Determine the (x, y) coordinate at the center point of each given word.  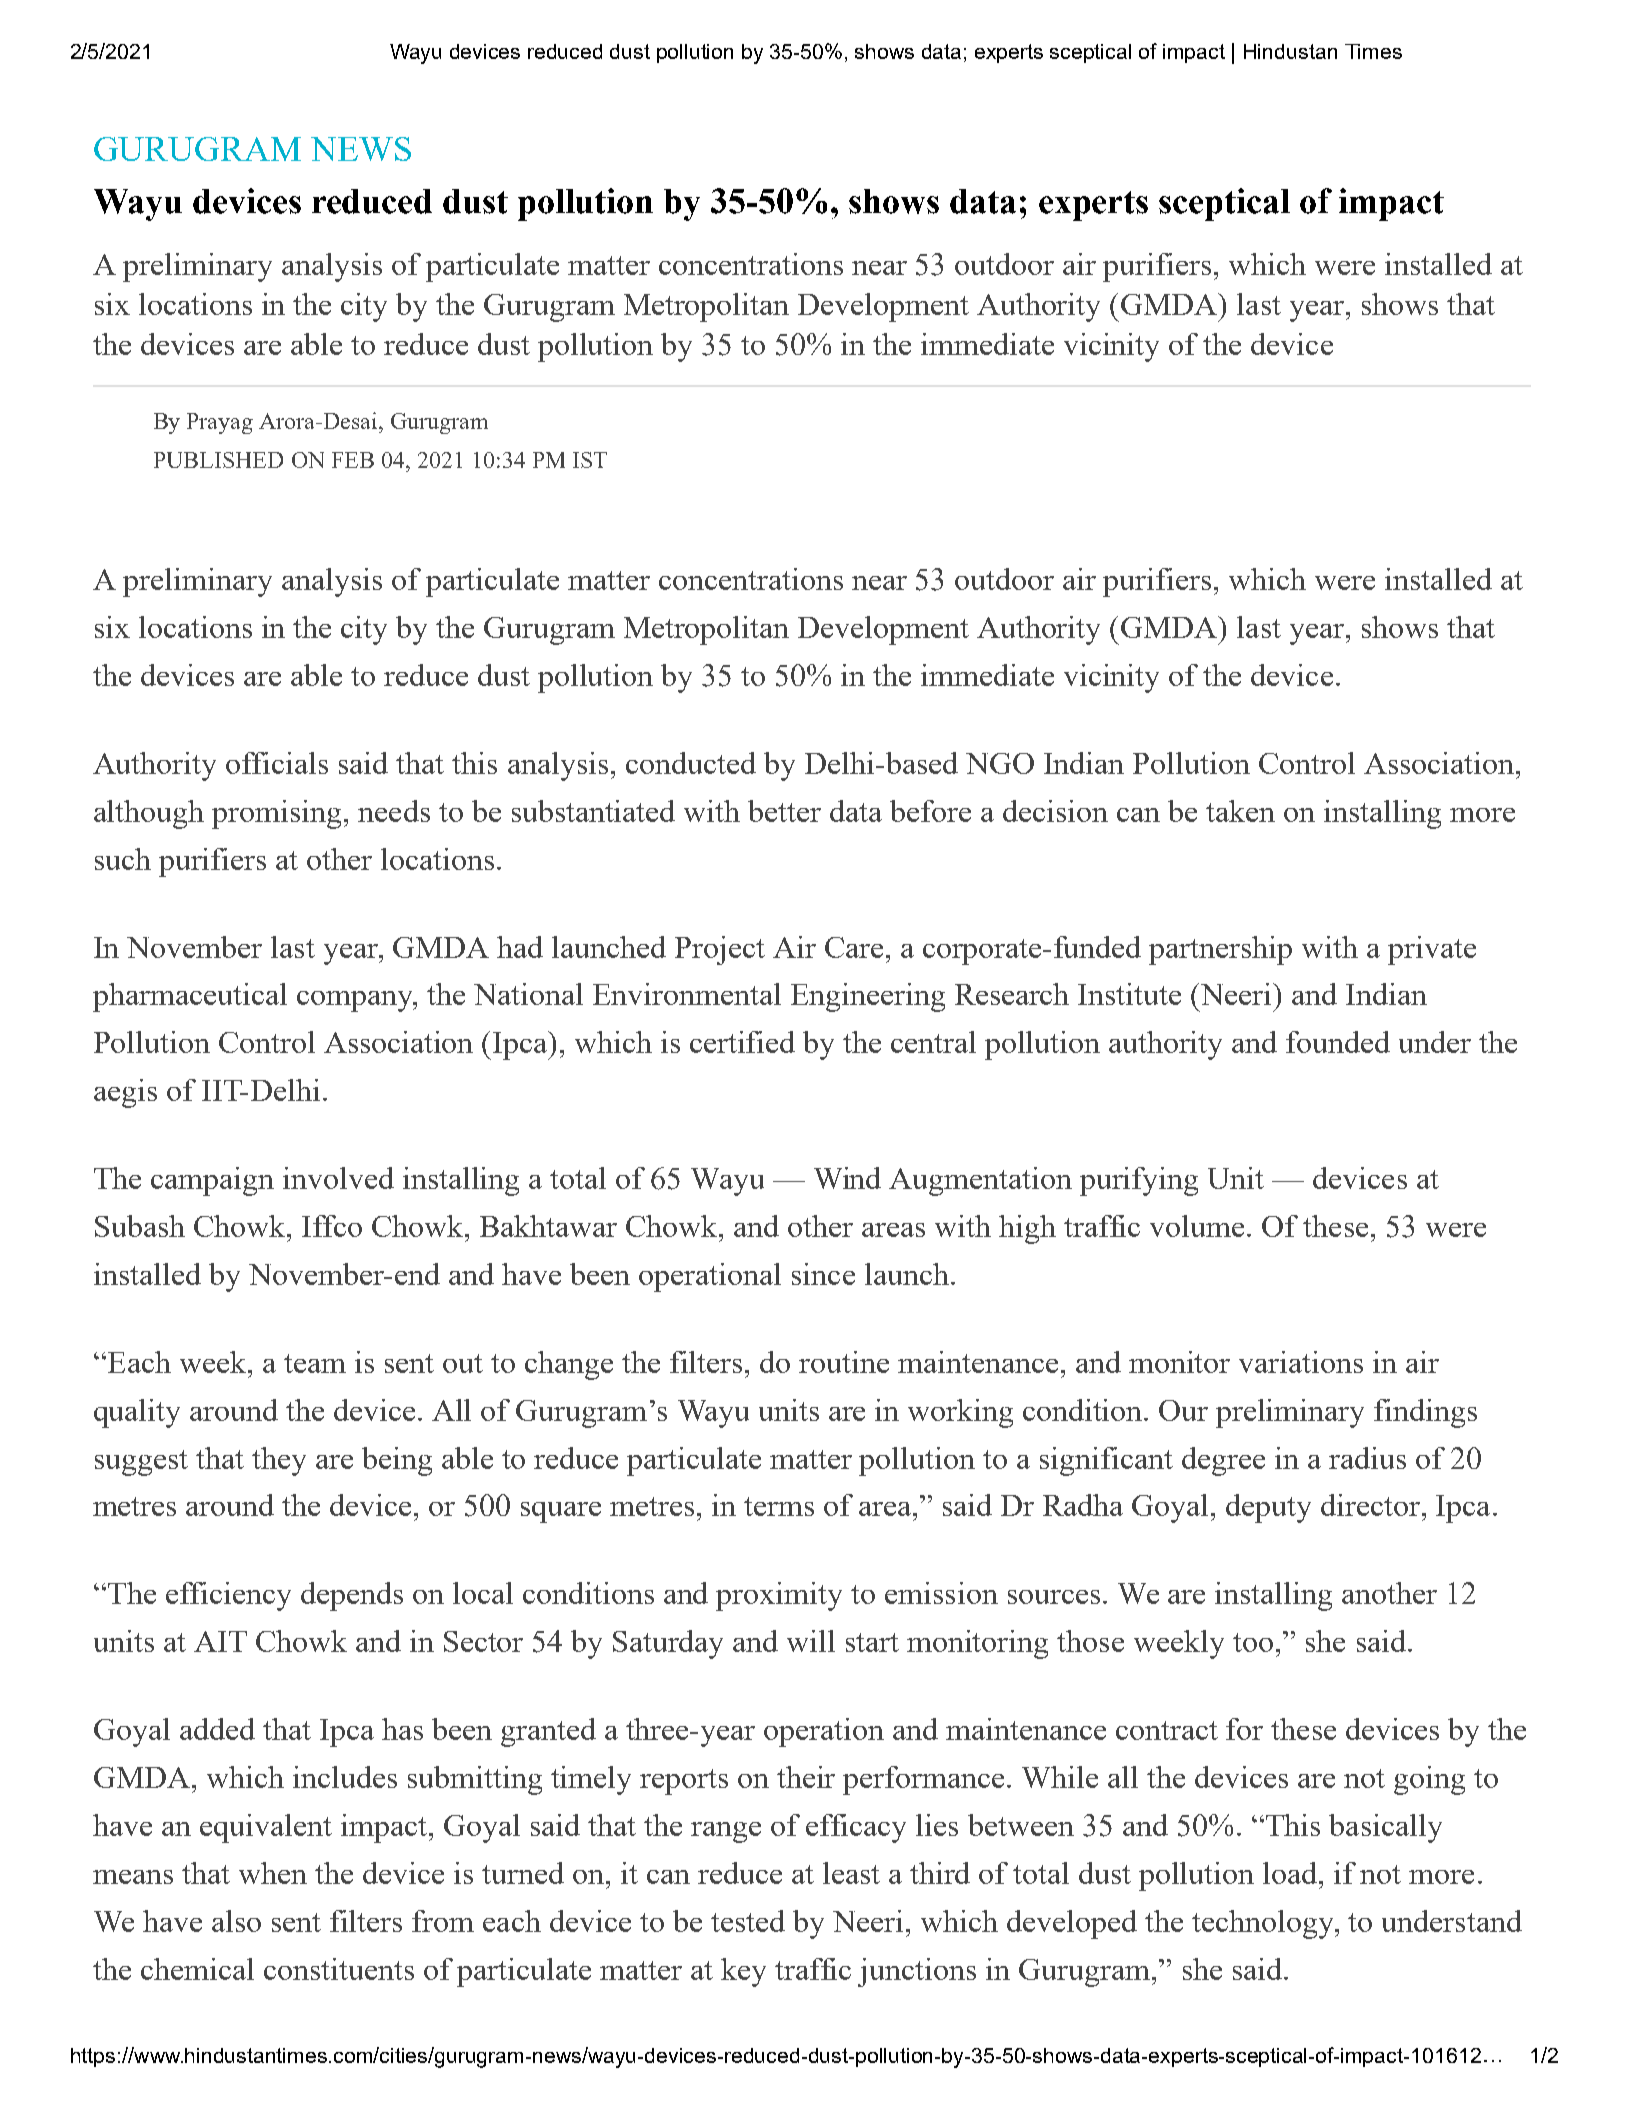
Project (720, 950)
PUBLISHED (218, 460)
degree (1223, 1461)
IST (590, 460)
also (236, 1921)
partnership (1220, 950)
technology (1264, 1924)
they (279, 1461)
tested (748, 1921)
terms (779, 1506)
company (356, 1001)
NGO (1000, 763)
